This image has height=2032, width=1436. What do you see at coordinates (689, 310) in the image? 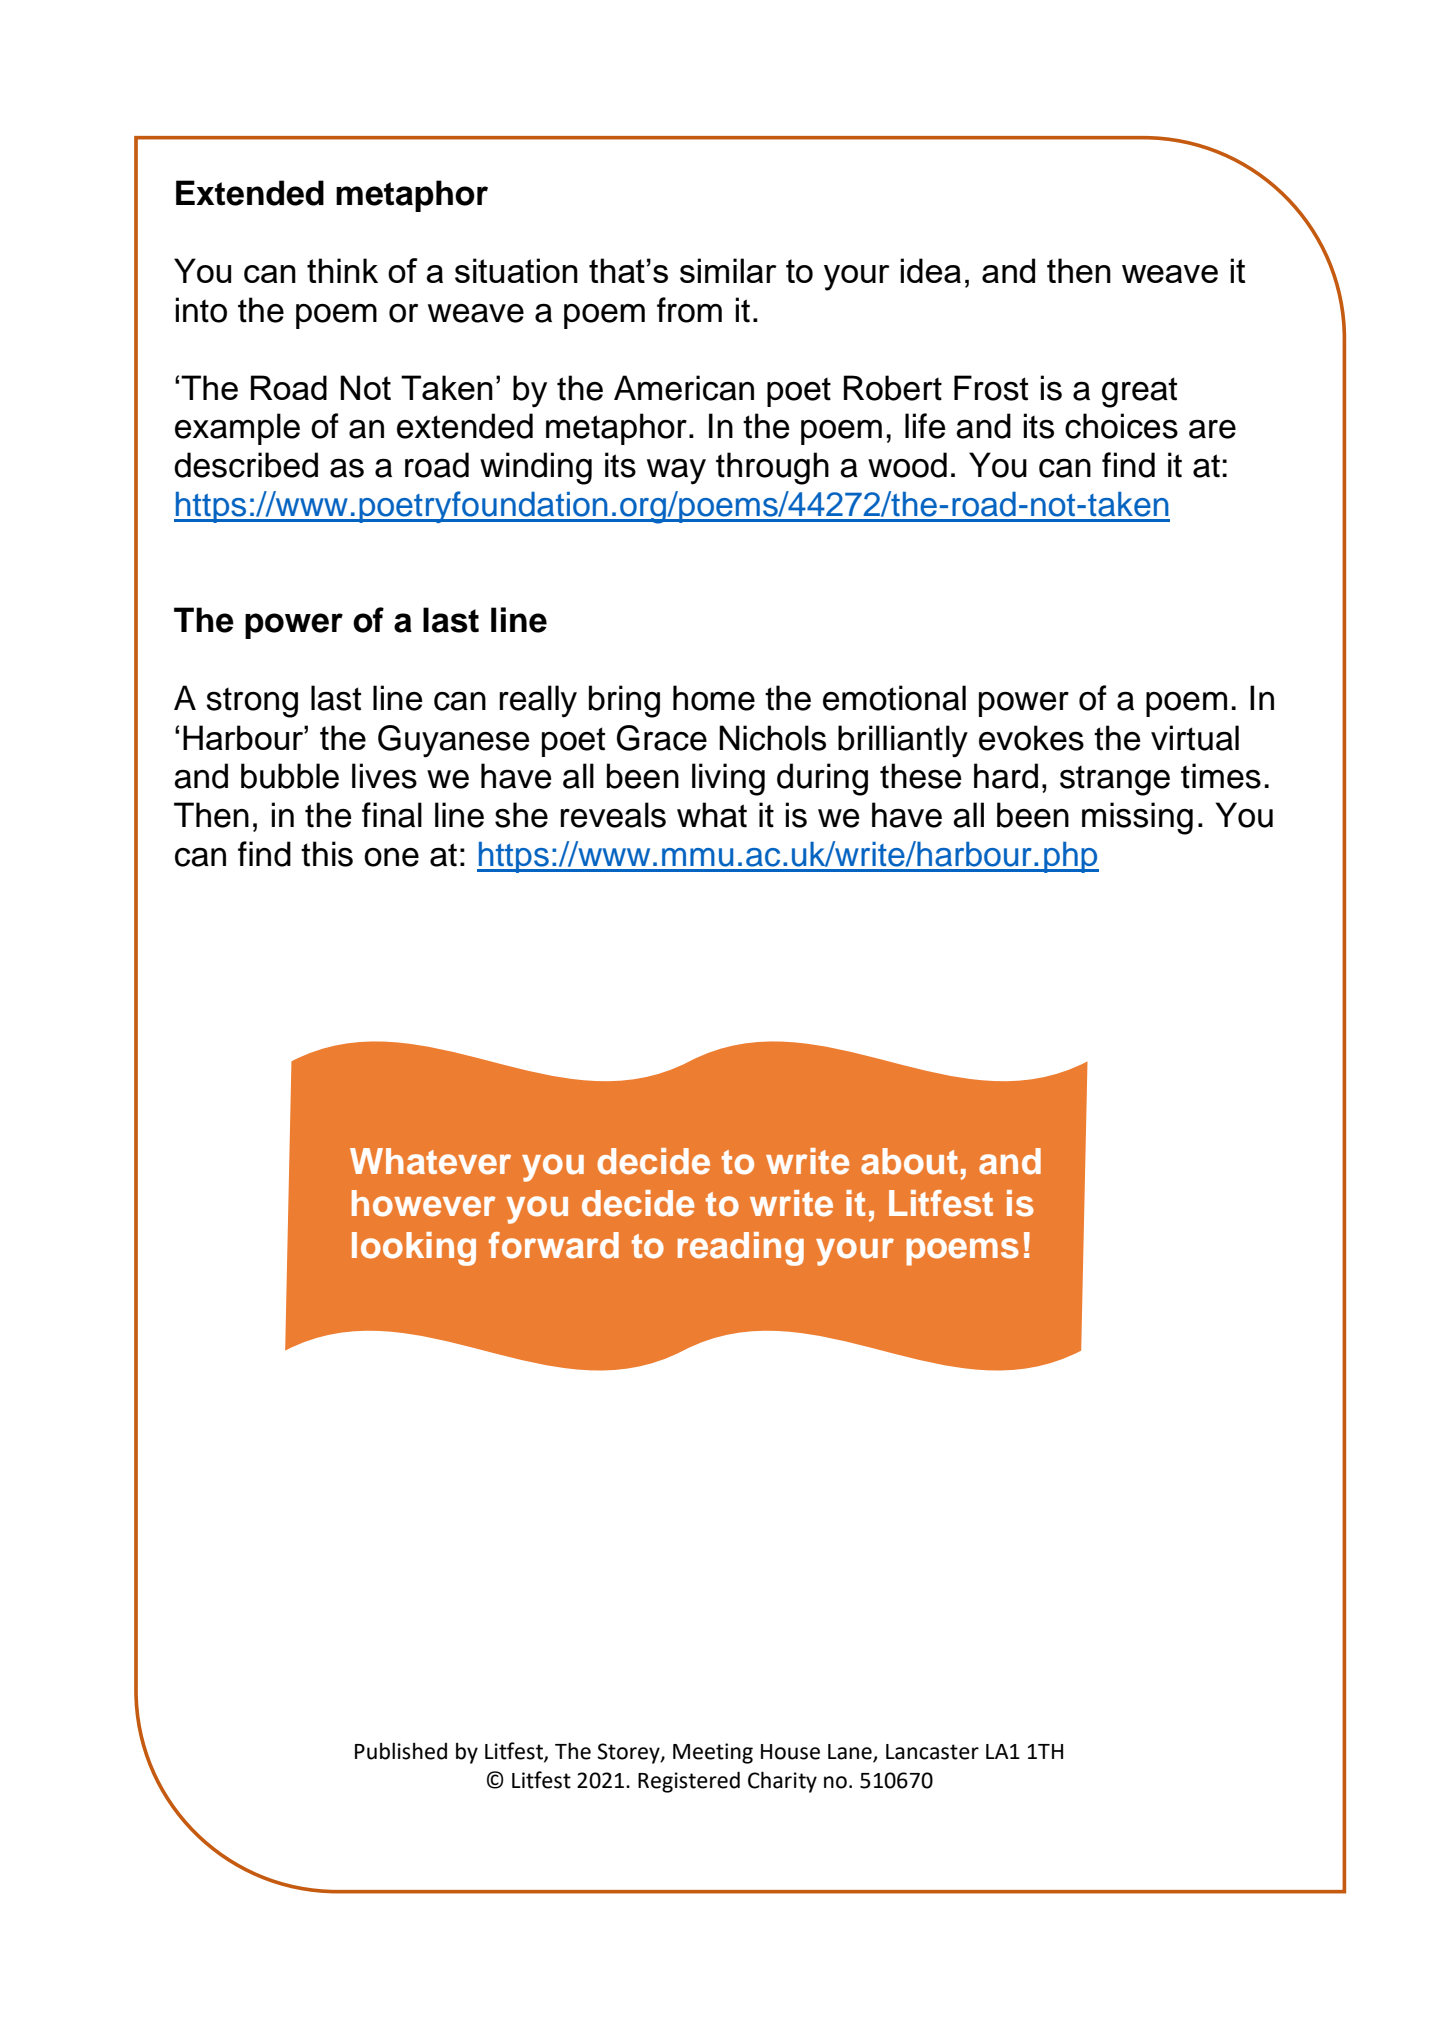
I see `from` at bounding box center [689, 310].
